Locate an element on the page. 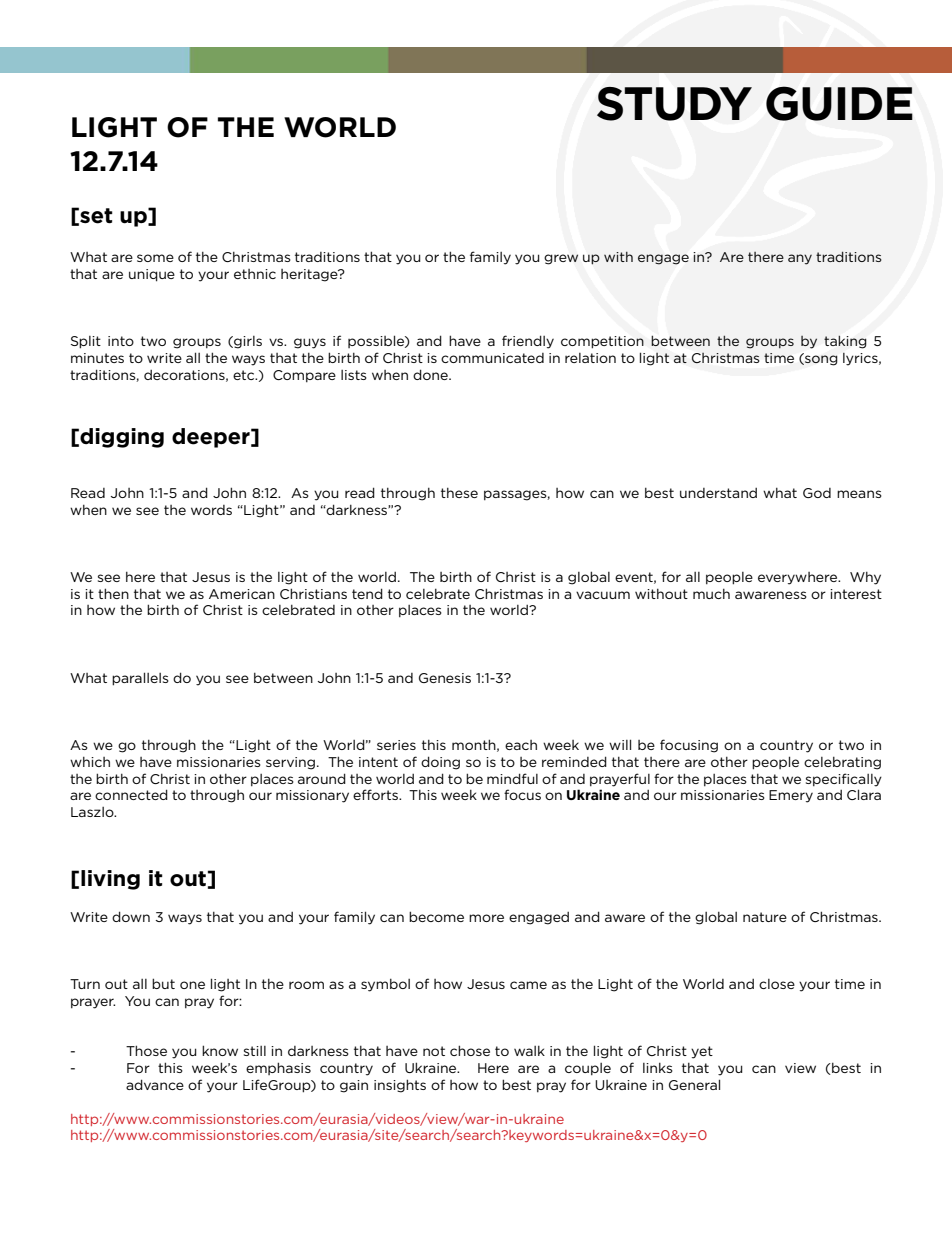 The width and height of the page is (952, 1233). some is located at coordinates (155, 258).
